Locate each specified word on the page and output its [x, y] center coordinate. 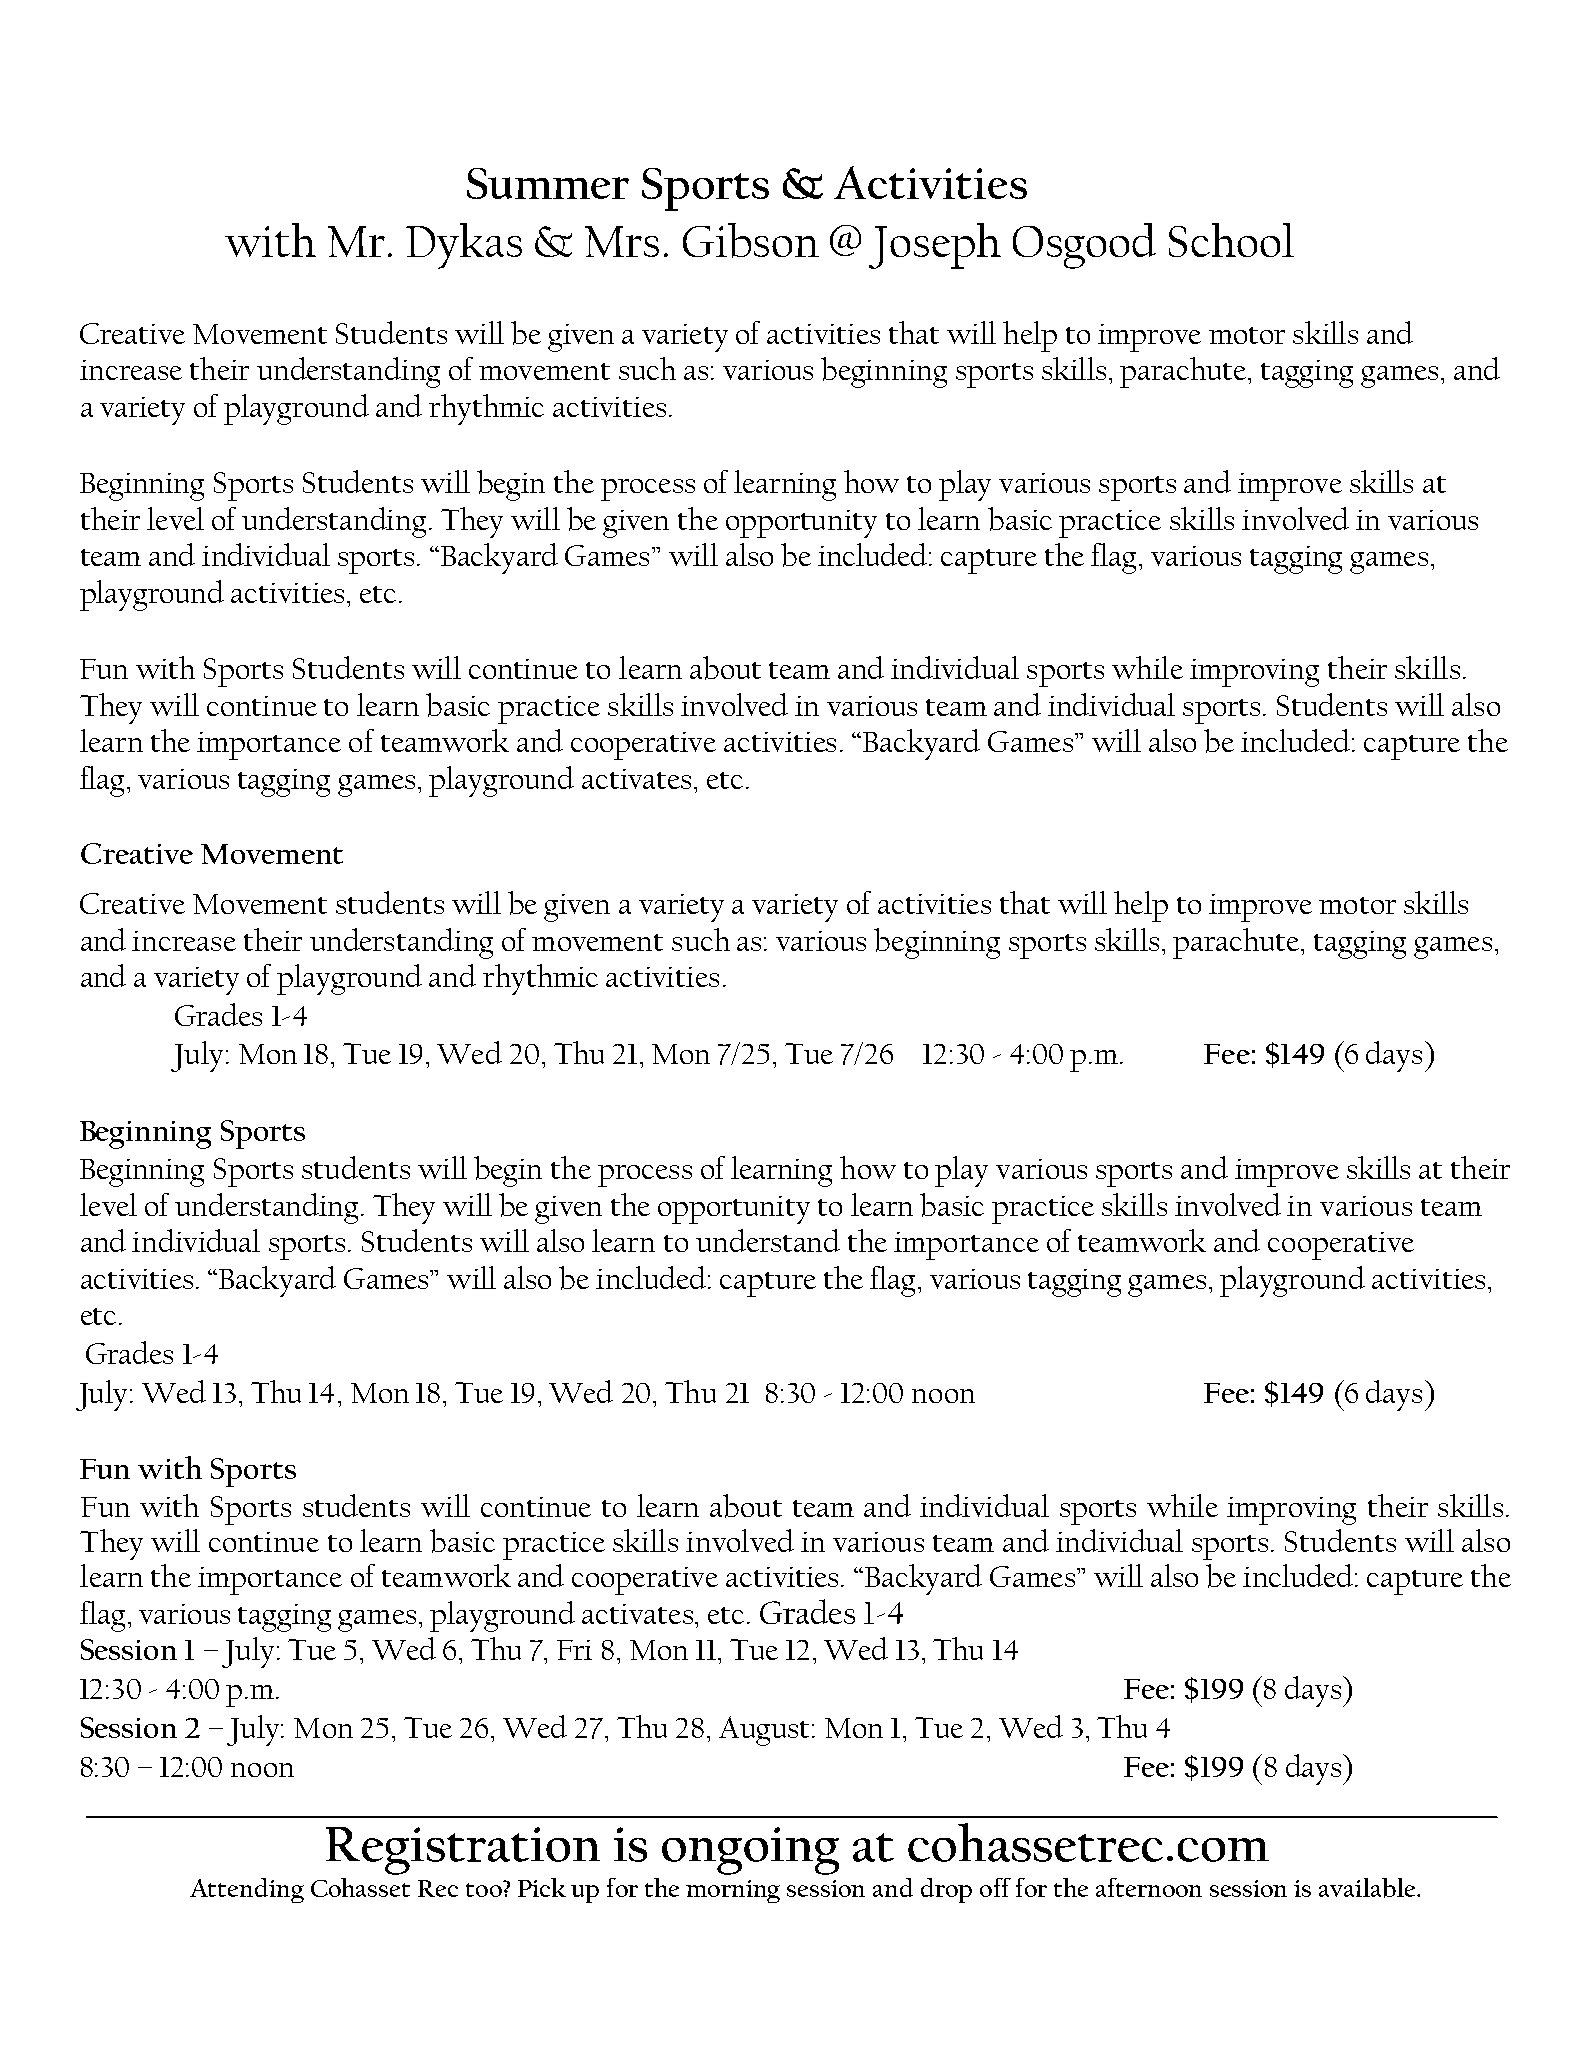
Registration [463, 1851]
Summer [548, 183]
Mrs [622, 241]
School [1231, 240]
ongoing [750, 1851]
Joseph [935, 246]
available [1368, 1888]
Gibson [751, 240]
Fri [574, 1650]
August [766, 1731]
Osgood [1084, 246]
